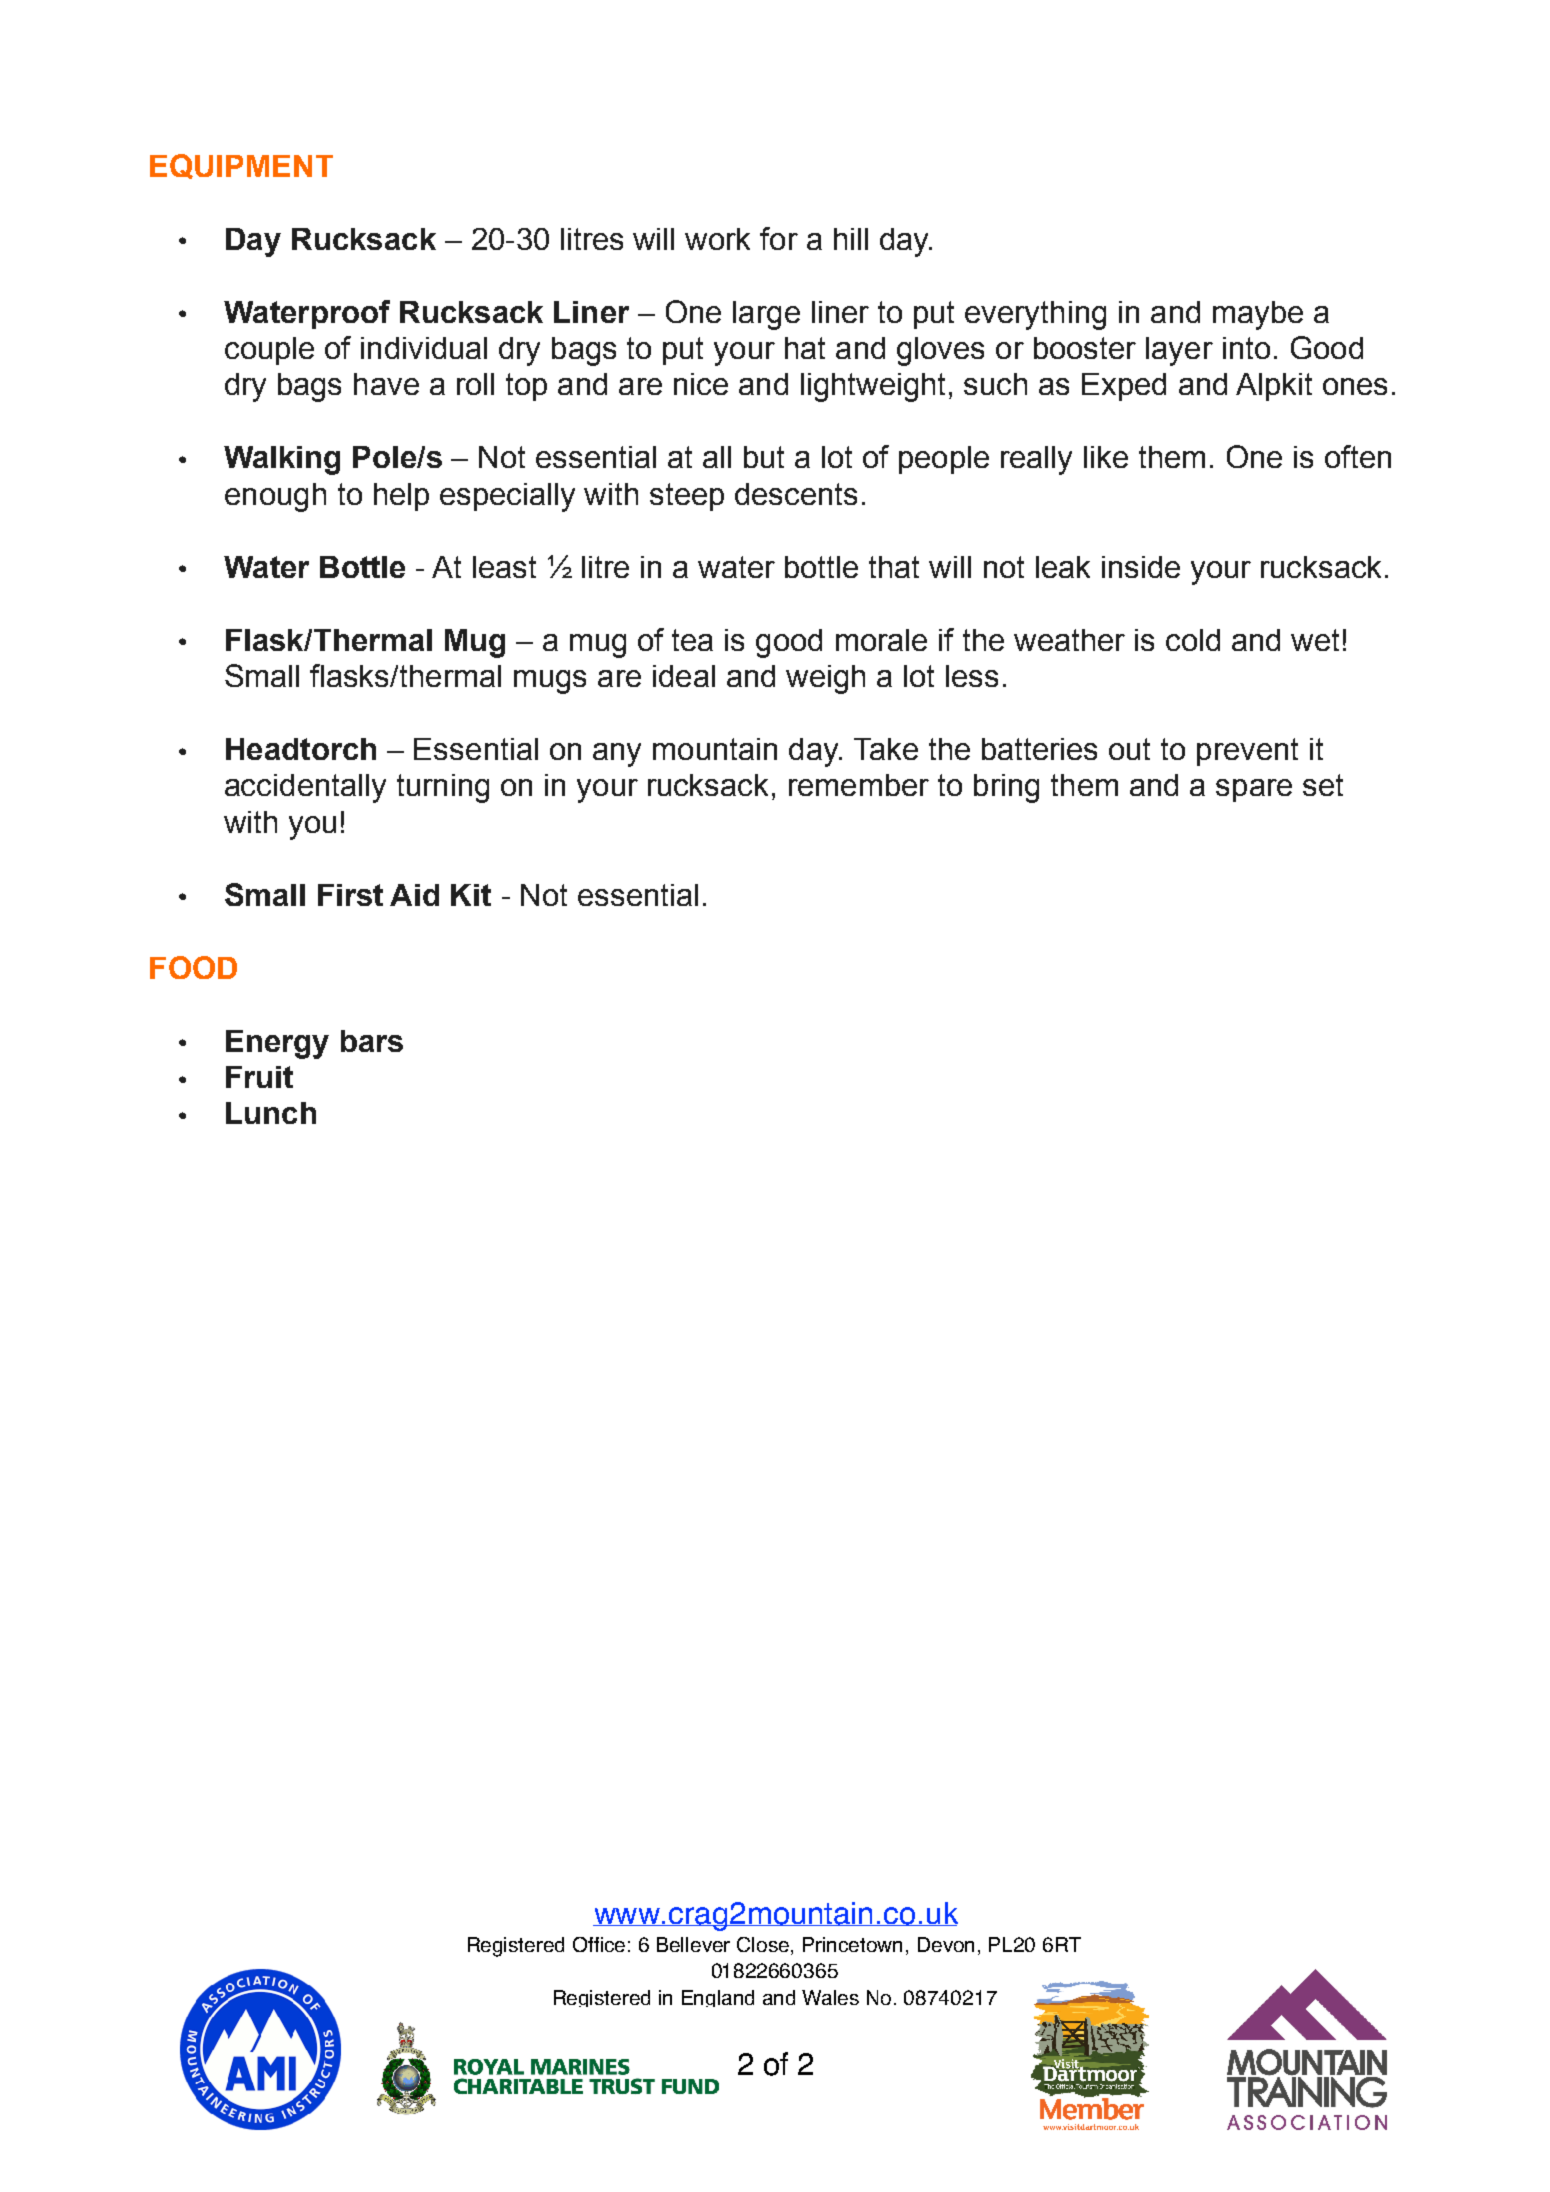 The height and width of the screenshot is (2192, 1550). I want to click on maybe, so click(1258, 315).
